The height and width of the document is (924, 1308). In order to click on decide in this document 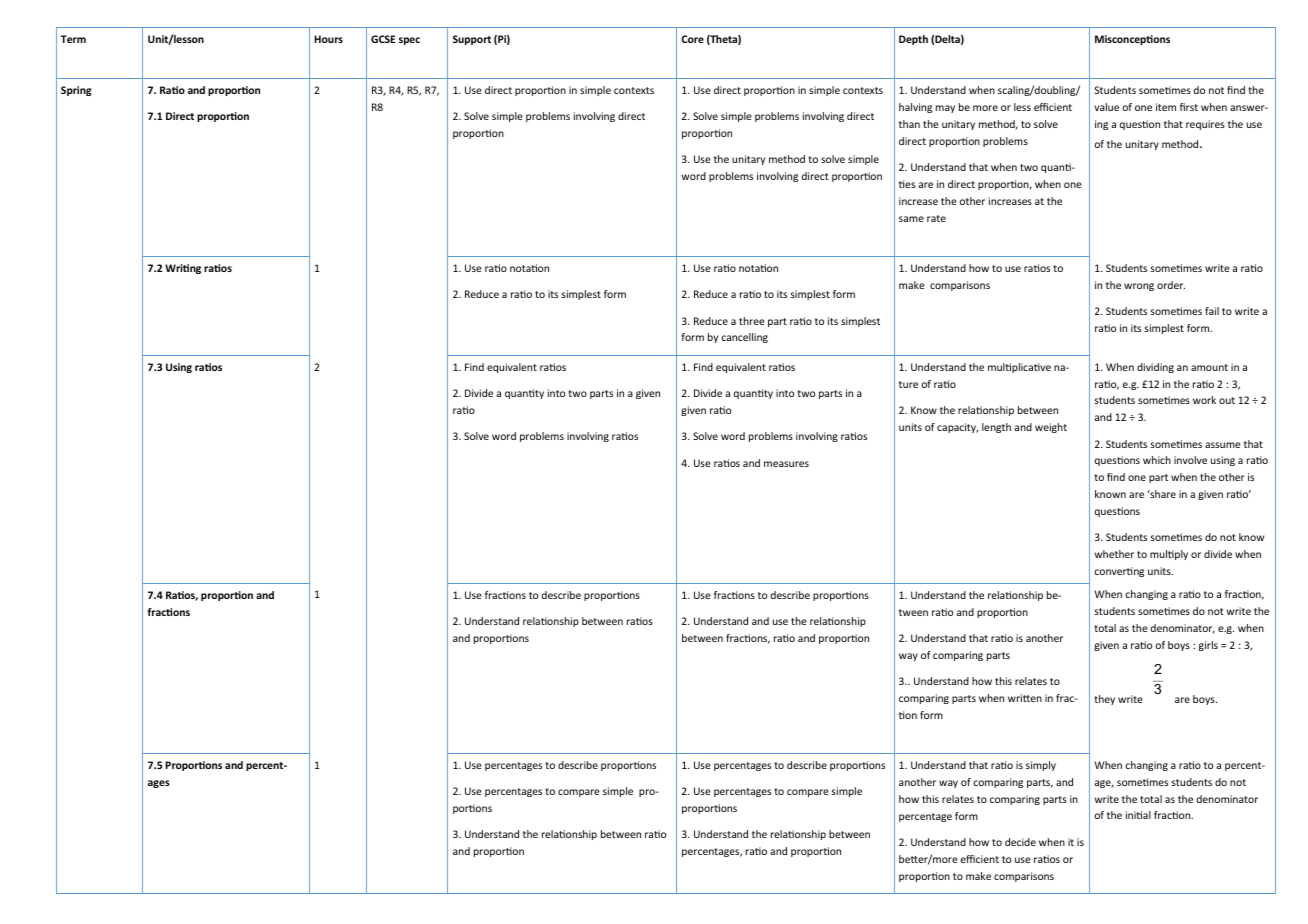, I will do `click(1020, 842)`.
